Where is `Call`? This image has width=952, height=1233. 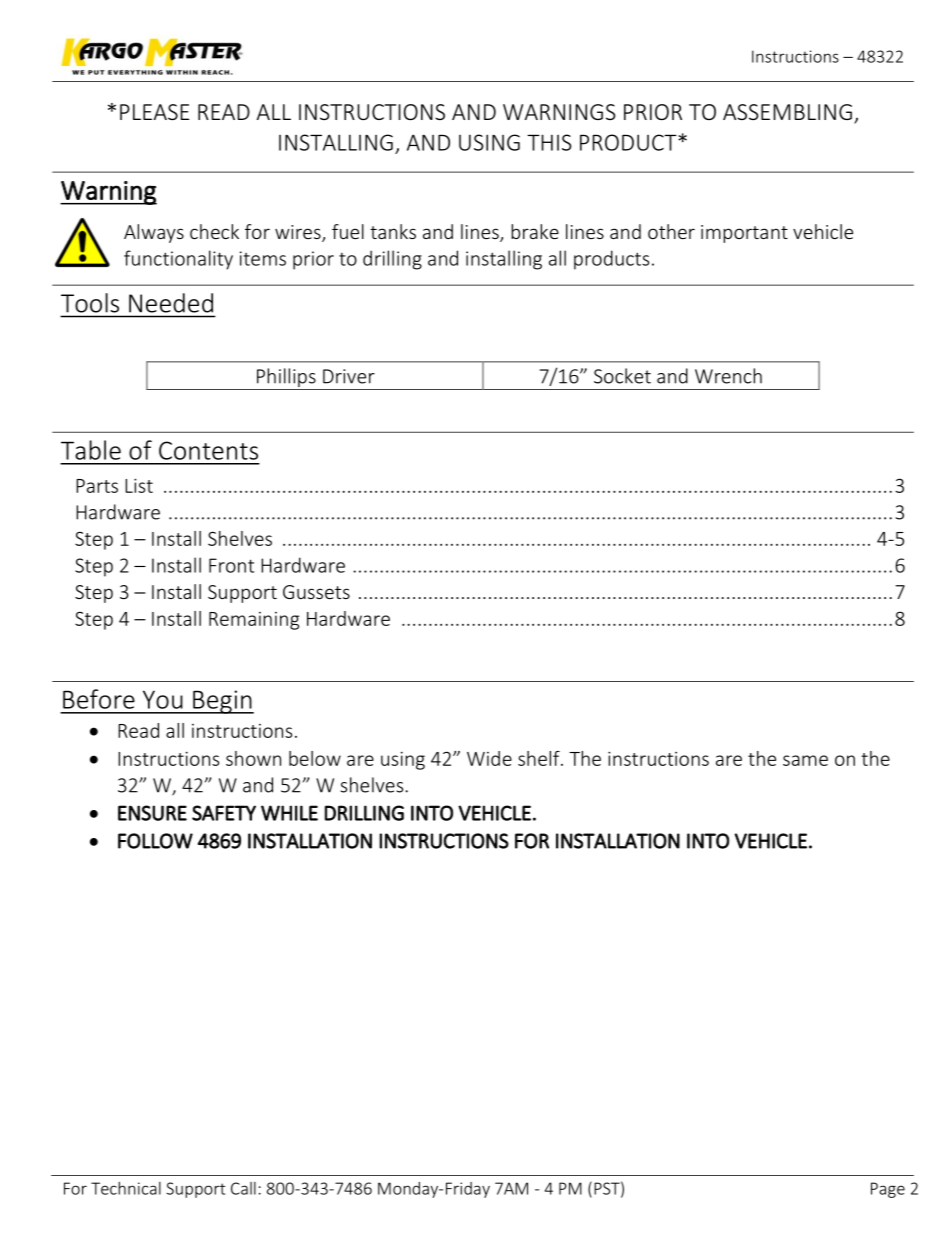
Call is located at coordinates (243, 1188).
